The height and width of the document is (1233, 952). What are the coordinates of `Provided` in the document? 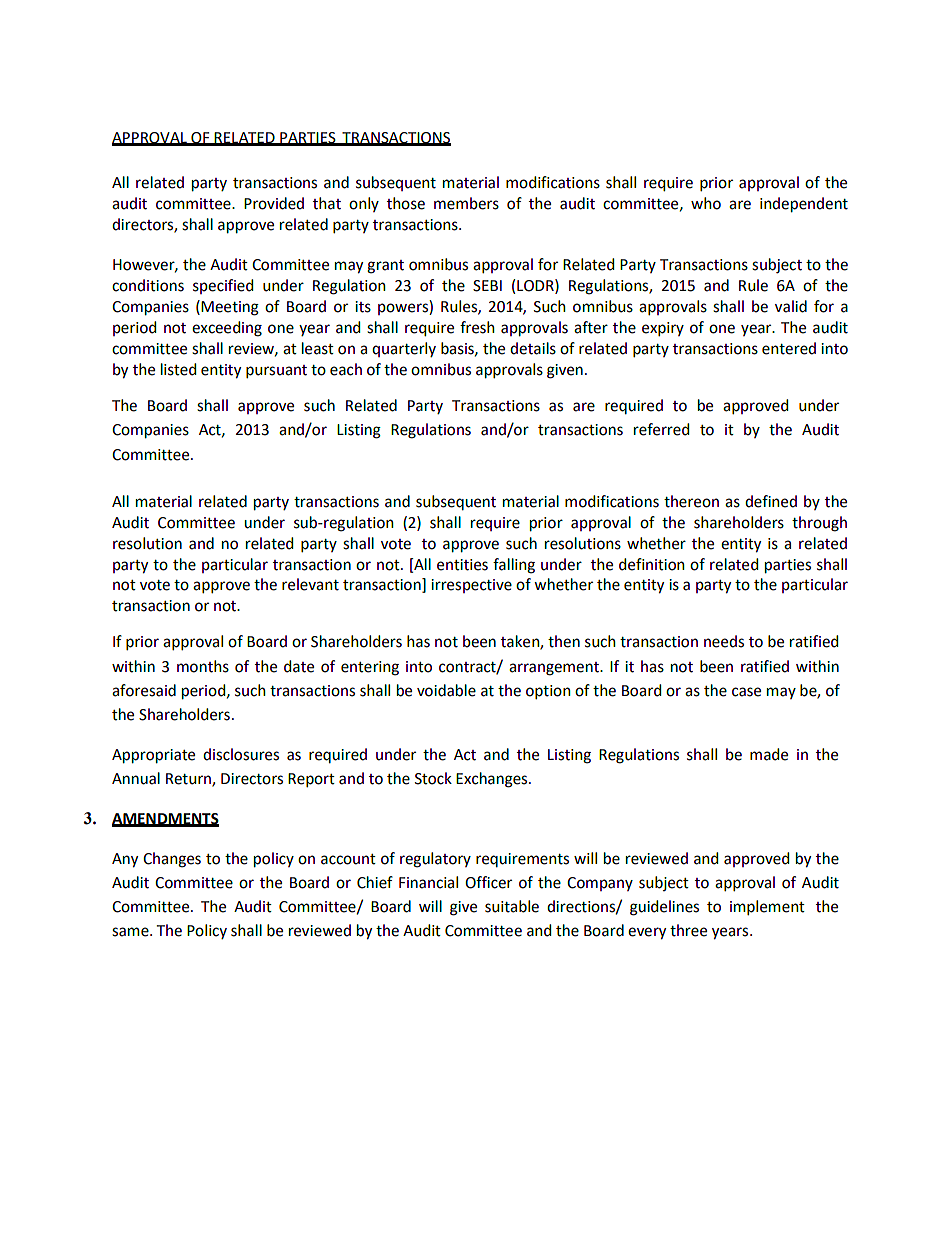 It's located at (274, 203).
